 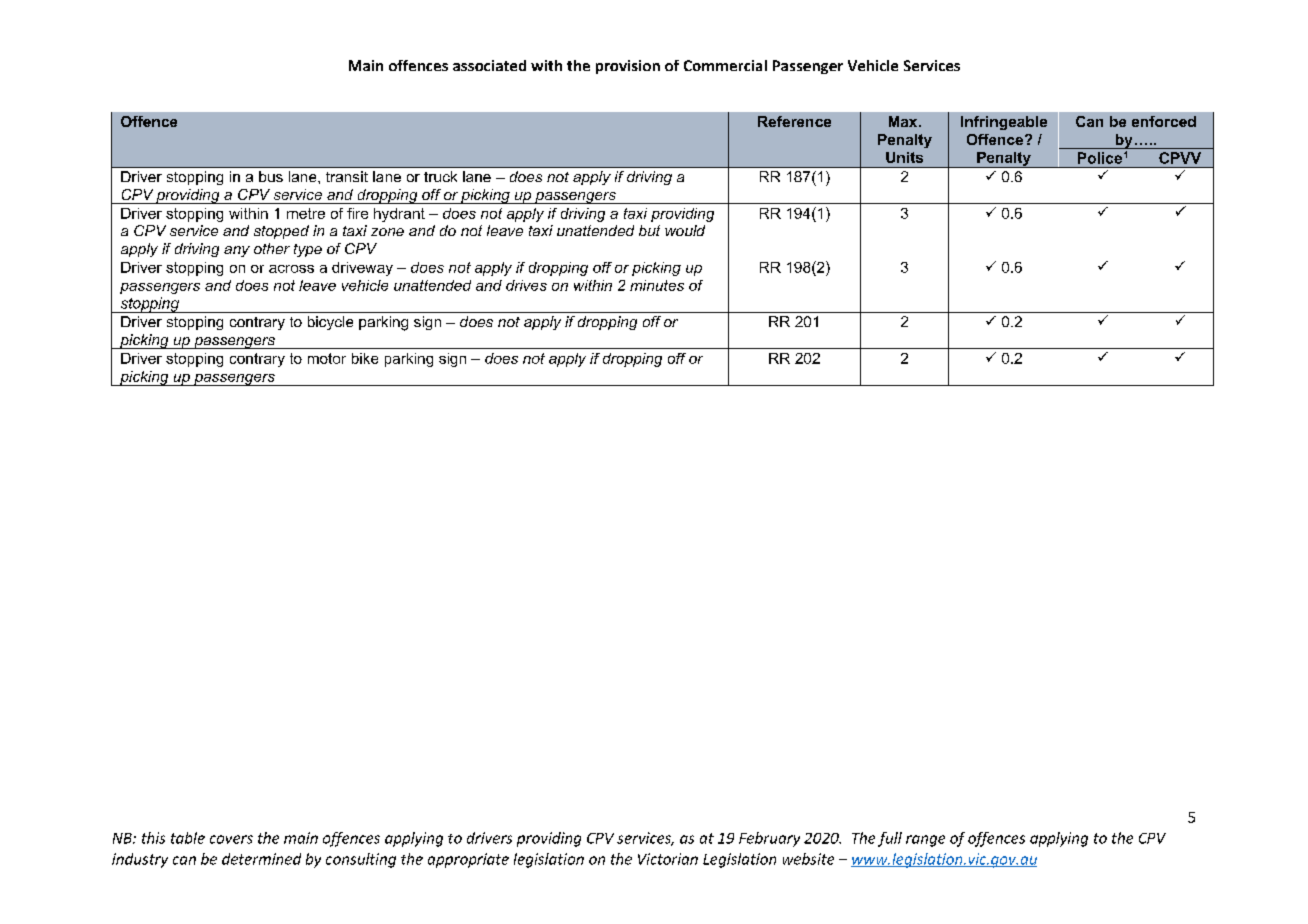 What do you see at coordinates (685, 230) in the image?
I see `would` at bounding box center [685, 230].
